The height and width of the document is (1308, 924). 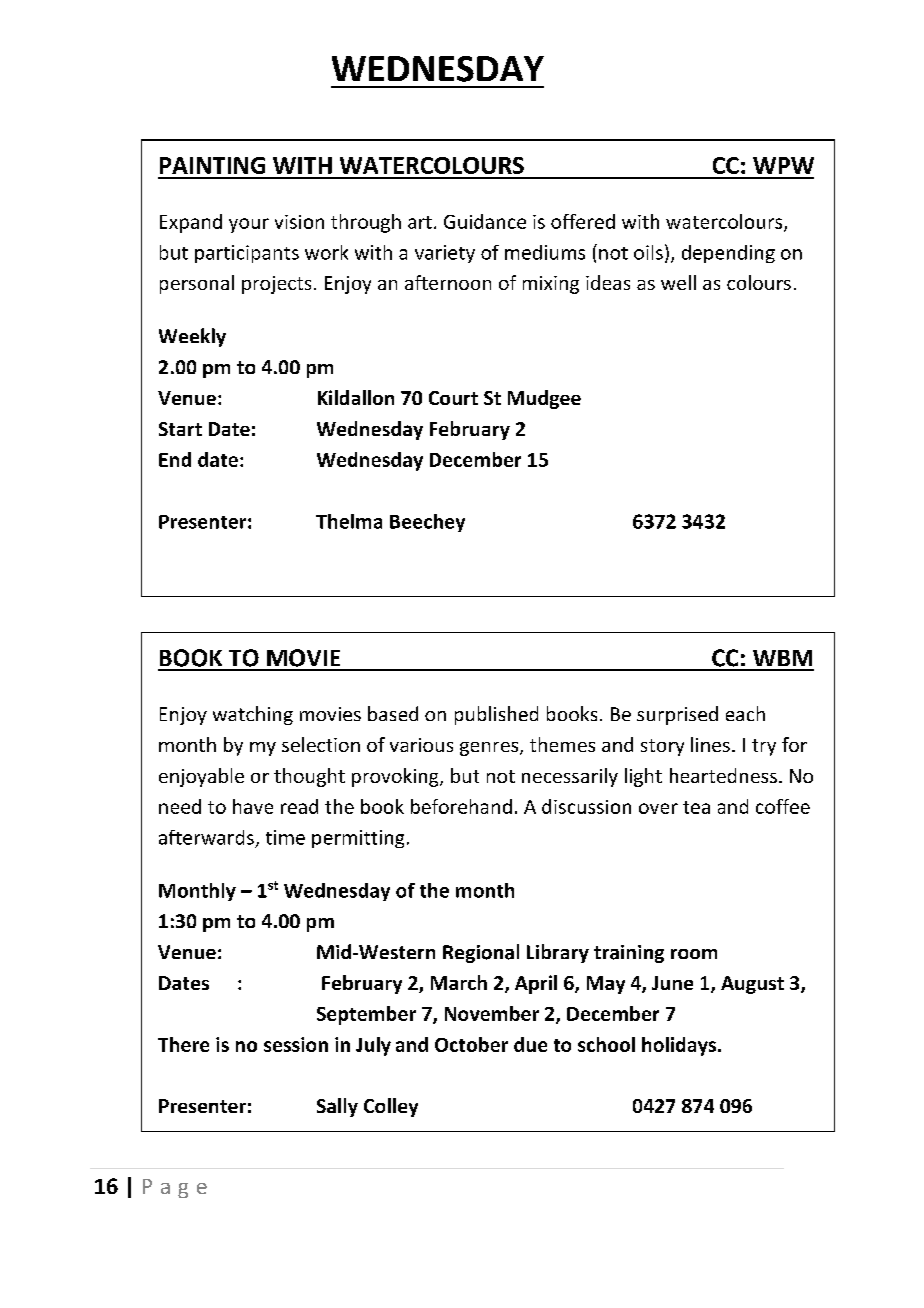 What do you see at coordinates (296, 1044) in the document?
I see `session` at bounding box center [296, 1044].
